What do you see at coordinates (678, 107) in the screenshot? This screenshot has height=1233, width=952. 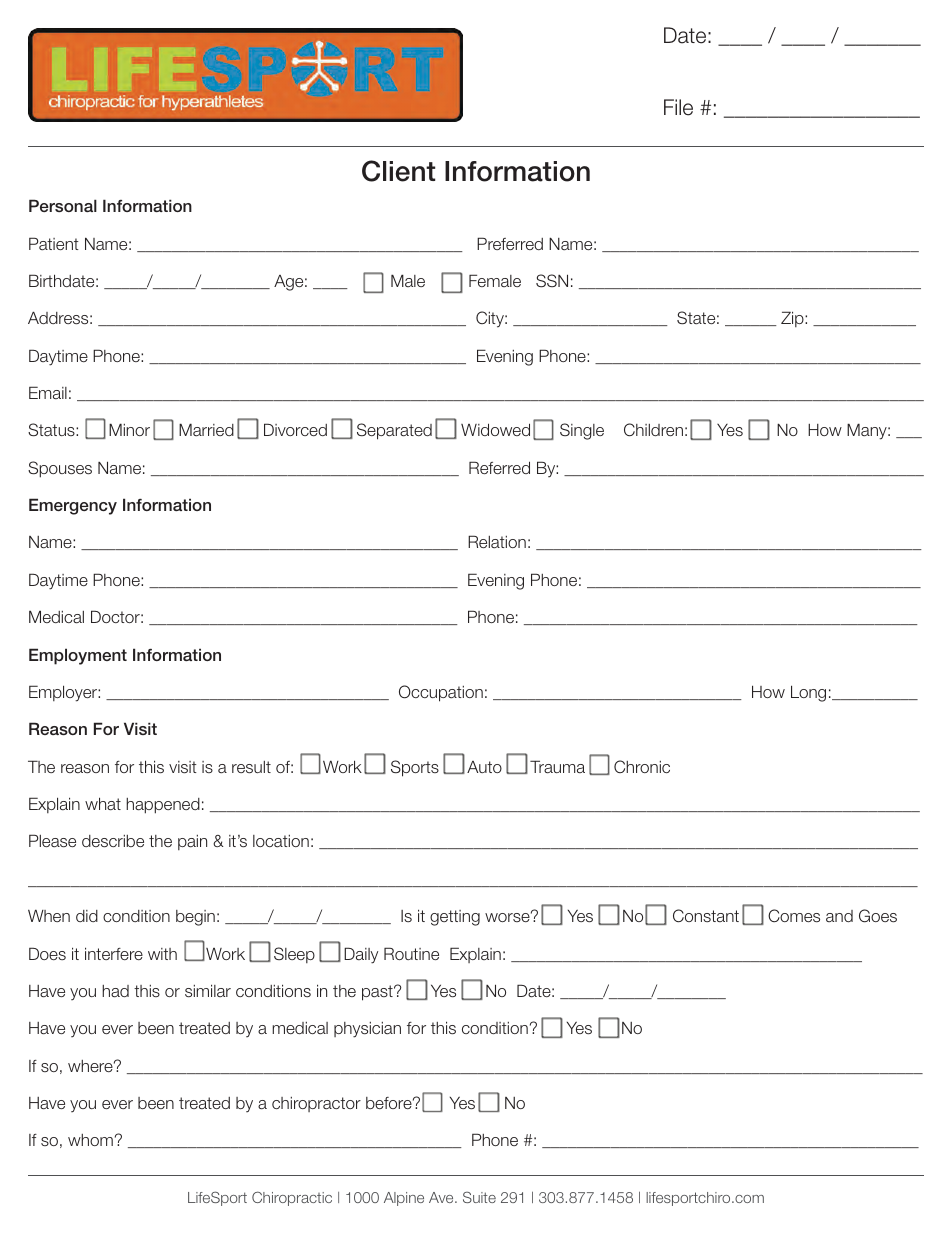 I see `File` at bounding box center [678, 107].
